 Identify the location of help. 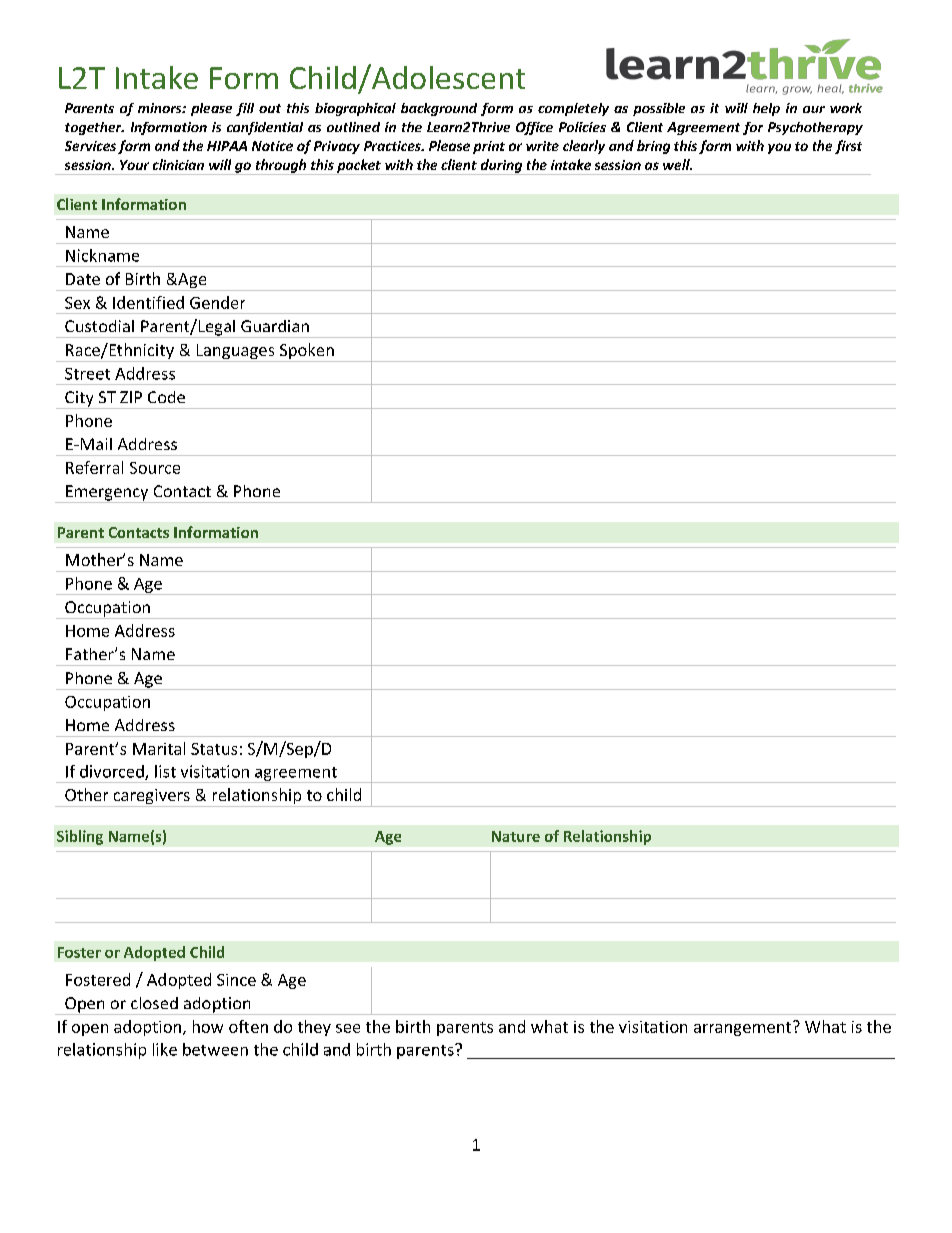
(766, 109).
